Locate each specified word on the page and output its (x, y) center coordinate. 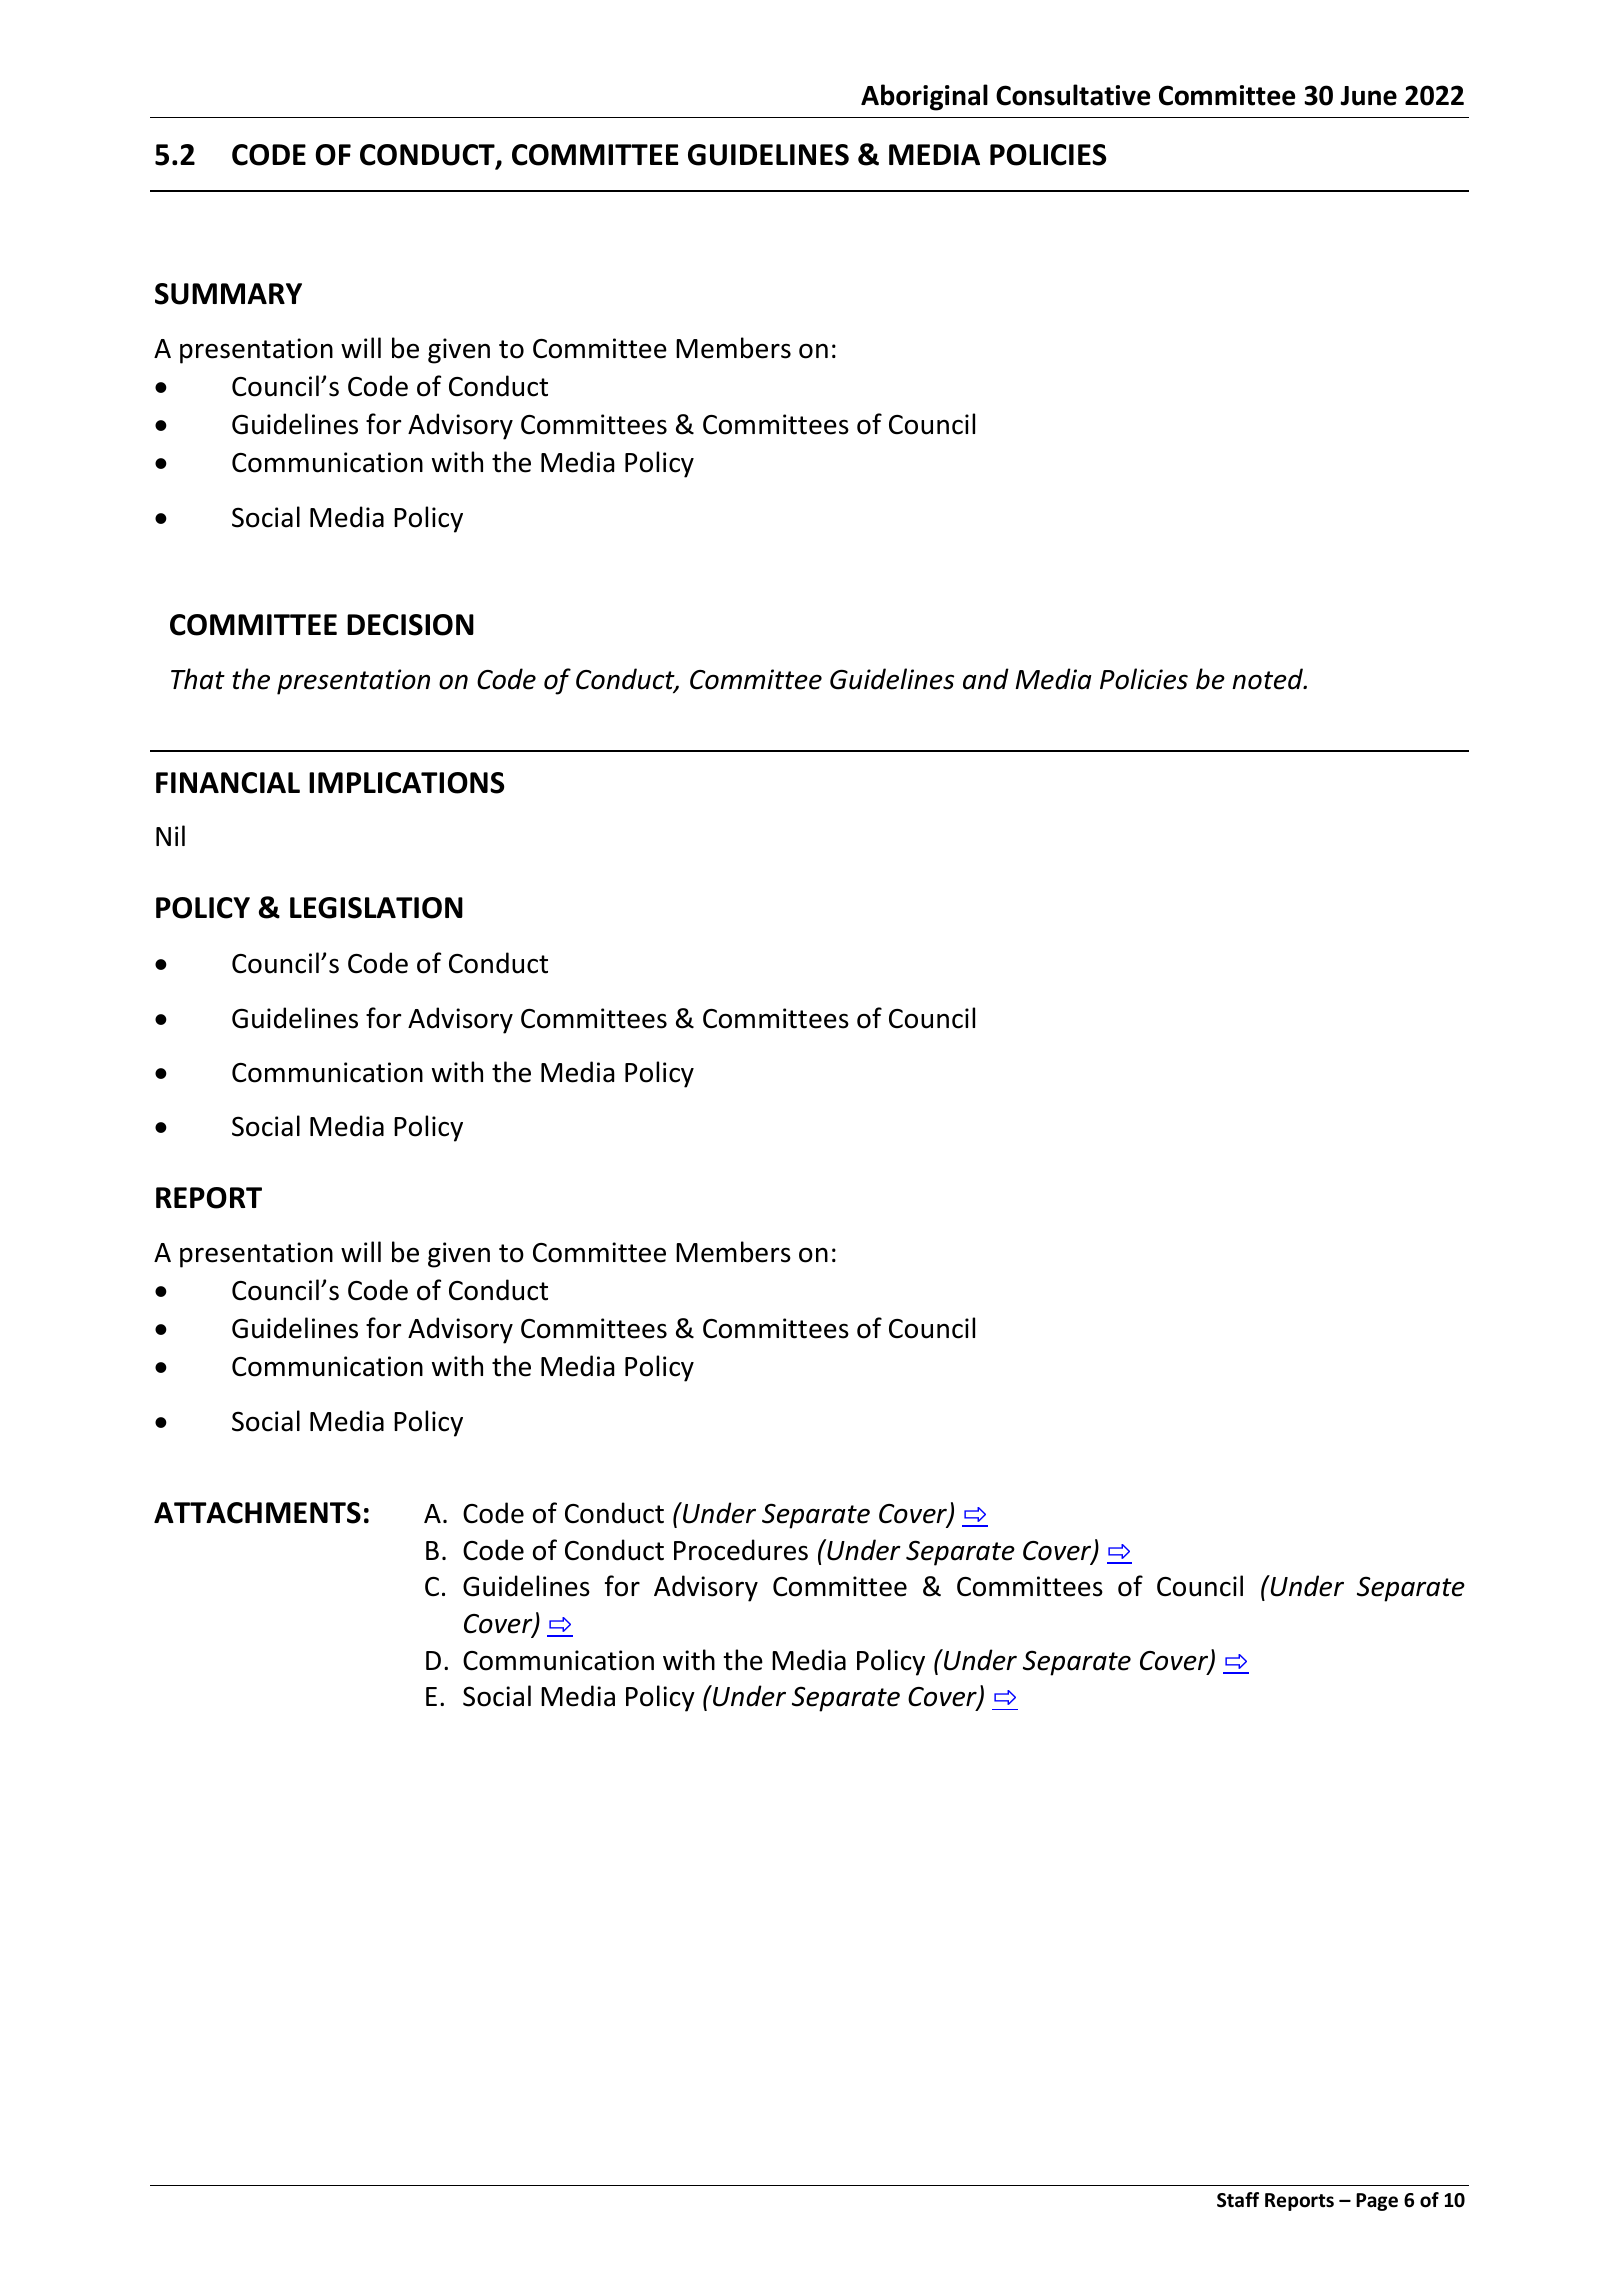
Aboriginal (924, 97)
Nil (170, 835)
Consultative (1073, 95)
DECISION (410, 625)
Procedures (741, 1550)
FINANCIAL (228, 783)
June (1369, 96)
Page (1377, 2202)
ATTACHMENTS (257, 1513)
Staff (1238, 2200)
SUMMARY (228, 294)
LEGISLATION (376, 908)
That (198, 679)
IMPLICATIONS (406, 783)
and (986, 679)
